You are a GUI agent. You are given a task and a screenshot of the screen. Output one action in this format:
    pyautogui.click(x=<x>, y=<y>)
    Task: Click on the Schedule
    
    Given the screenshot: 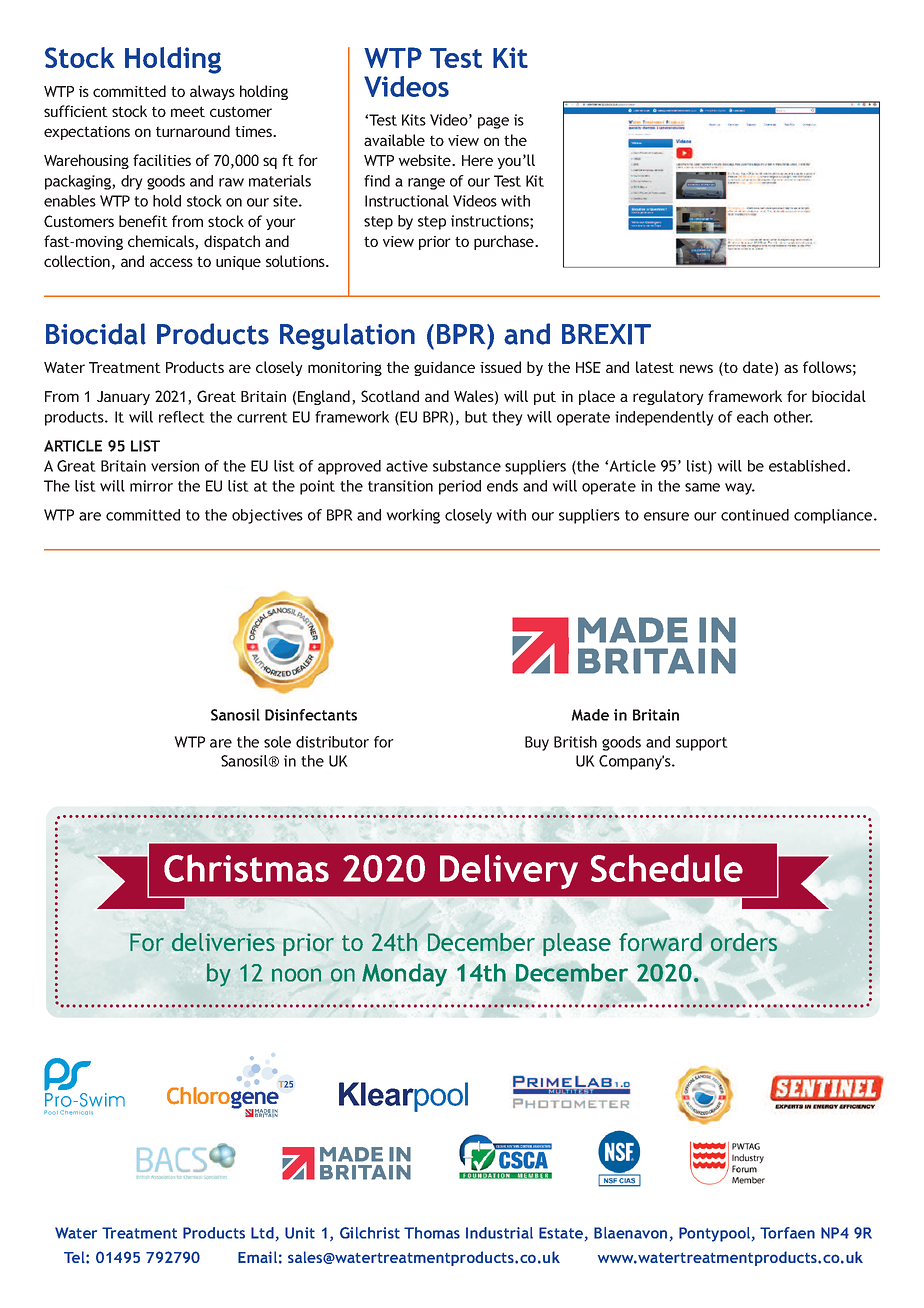 What is the action you would take?
    pyautogui.click(x=667, y=868)
